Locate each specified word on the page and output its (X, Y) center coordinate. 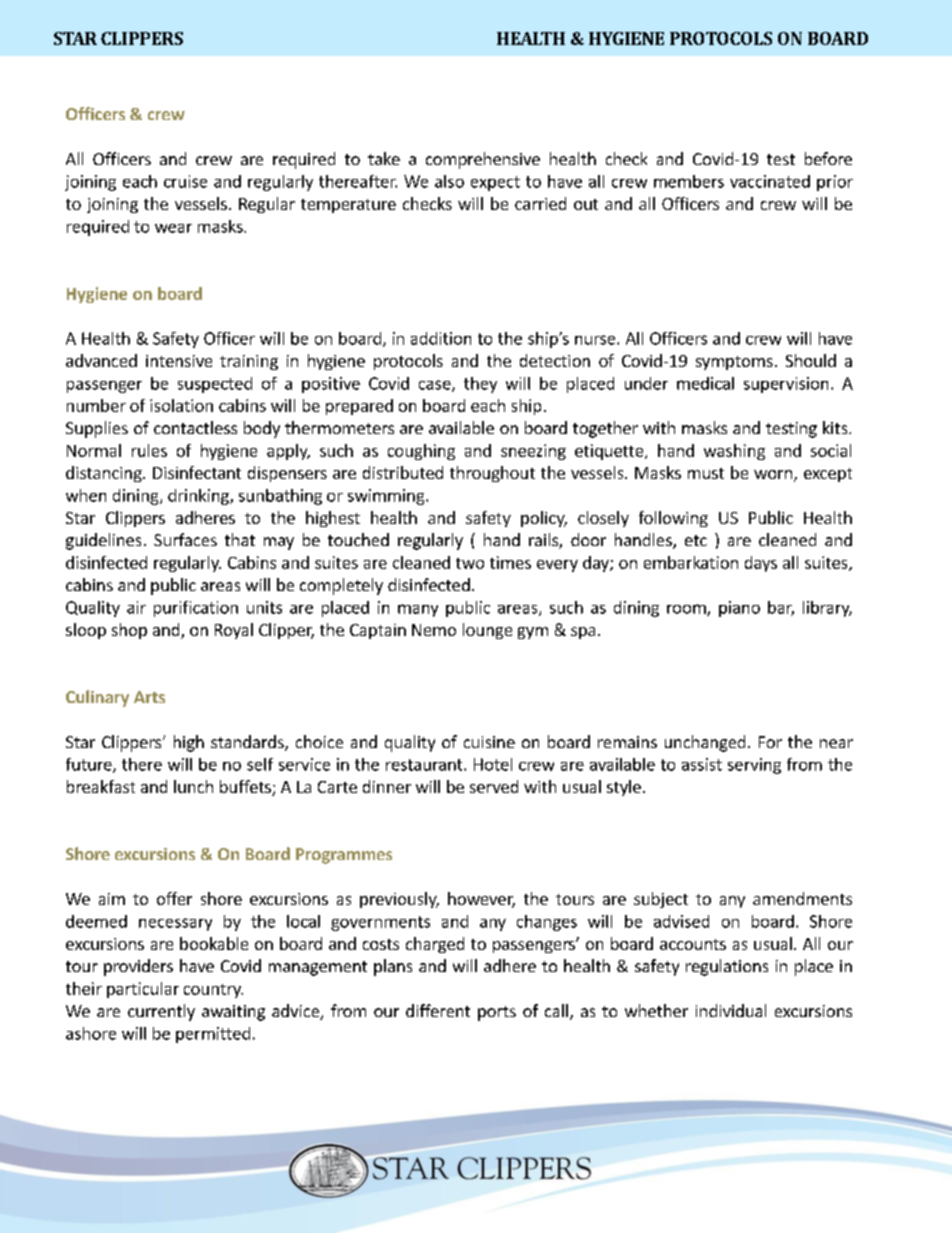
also (449, 181)
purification (196, 609)
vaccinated (770, 181)
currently (161, 1012)
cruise (185, 181)
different (438, 1010)
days (761, 564)
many (418, 610)
